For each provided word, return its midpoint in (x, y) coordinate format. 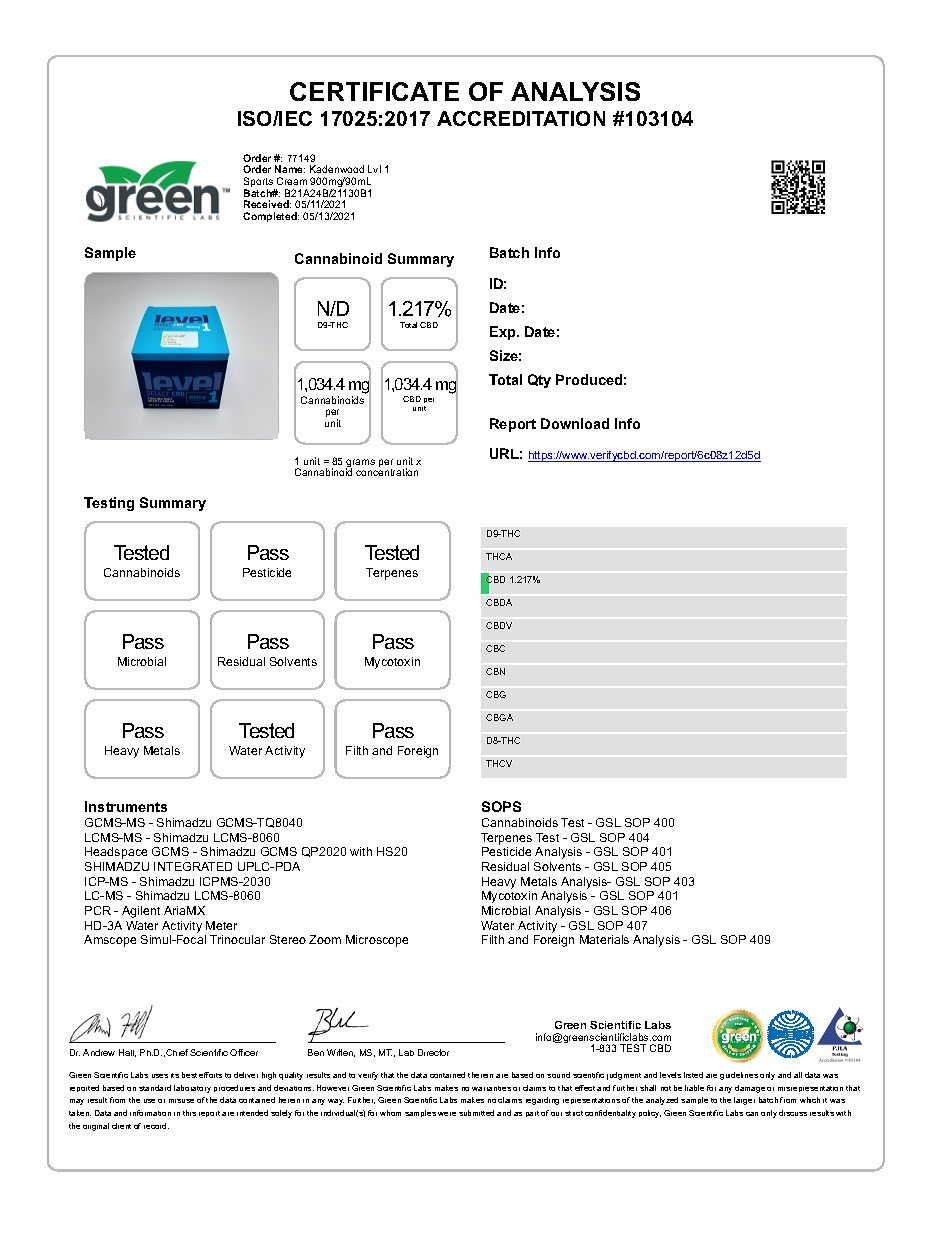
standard (155, 1088)
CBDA (499, 602)
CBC (495, 648)
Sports (259, 183)
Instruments (126, 806)
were (447, 1114)
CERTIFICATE (374, 91)
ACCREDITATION (521, 118)
